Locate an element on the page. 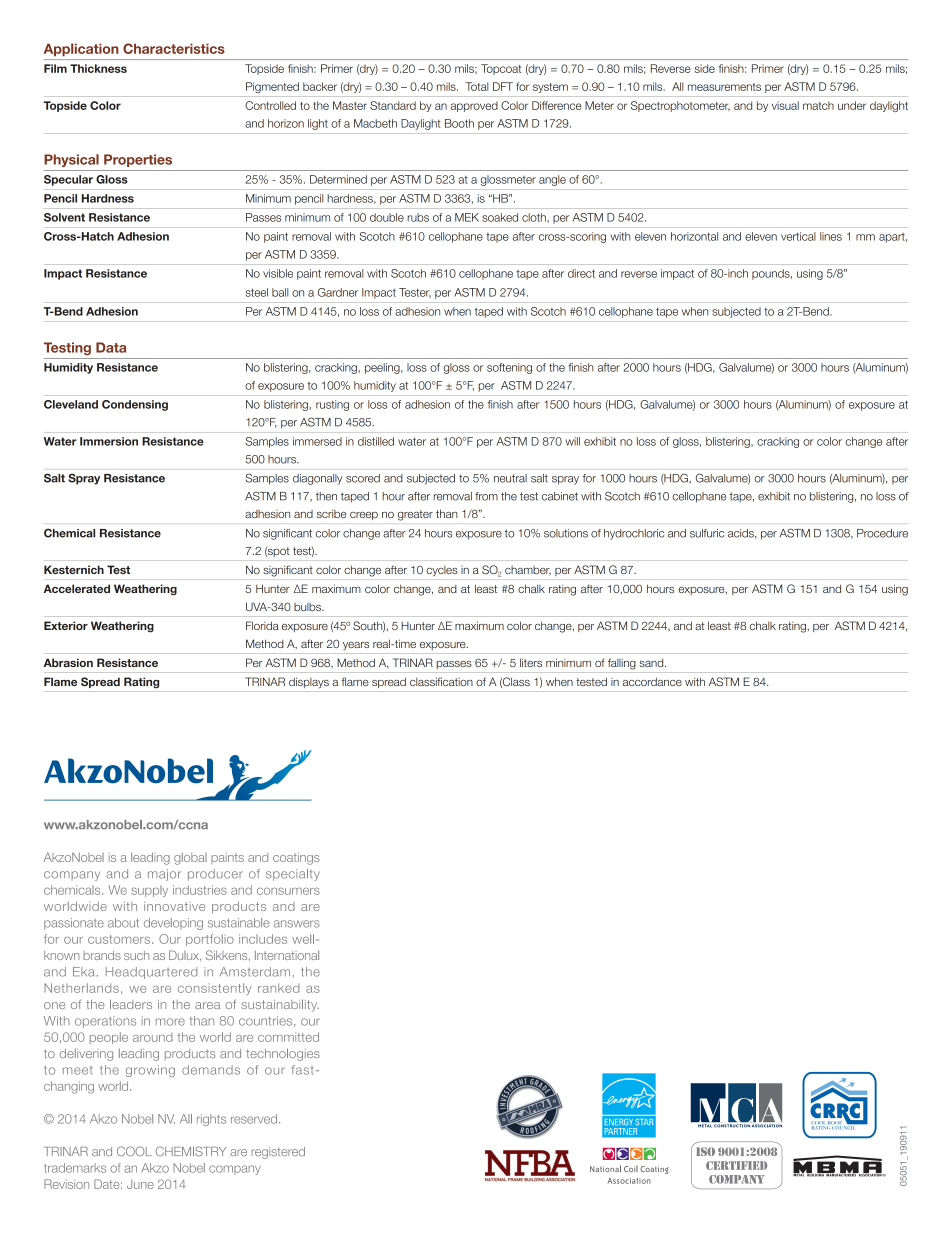 This image has width=952, height=1233. Accelerated is located at coordinates (76, 588).
